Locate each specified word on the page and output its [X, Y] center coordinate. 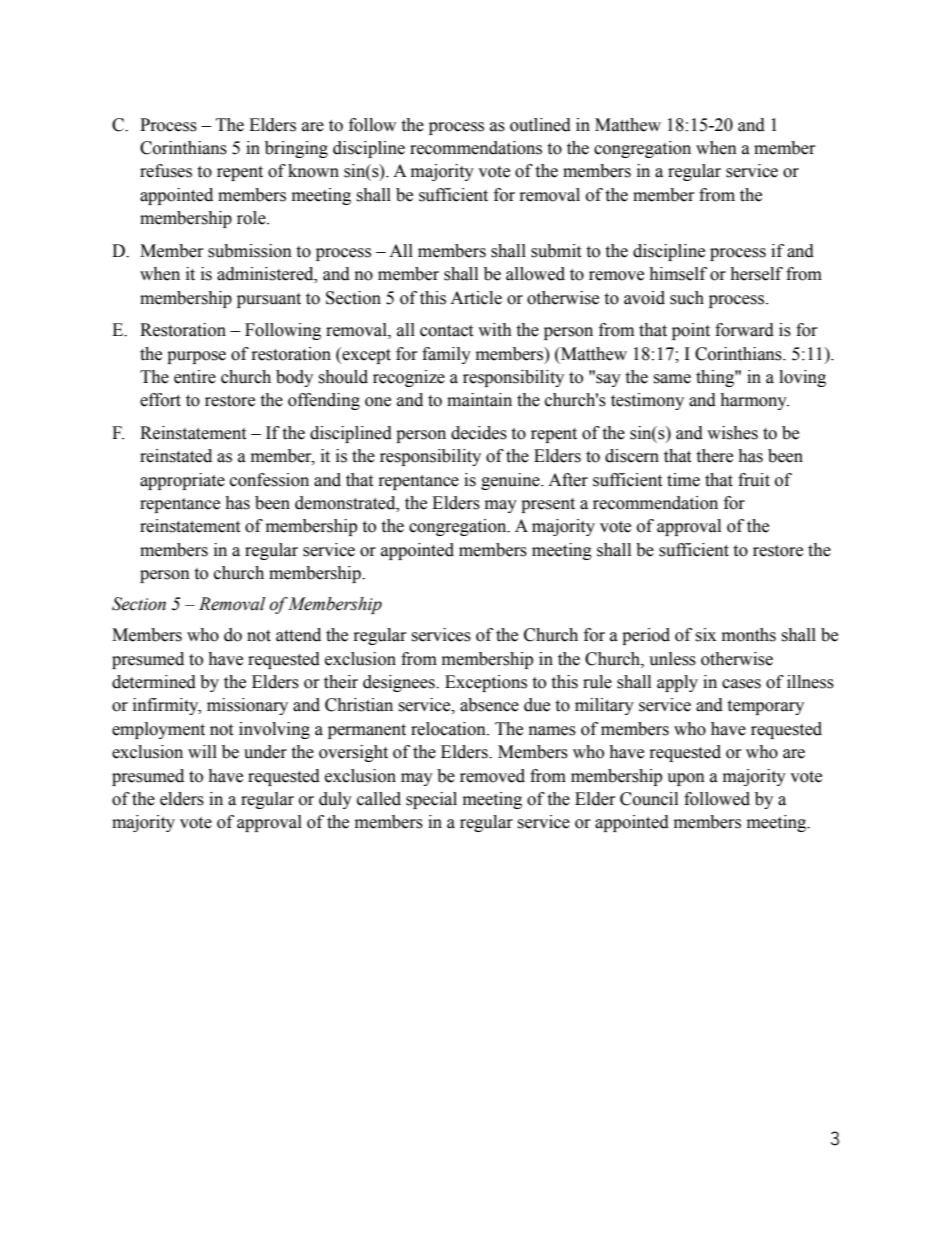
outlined [540, 125]
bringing [296, 149]
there [714, 456]
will [202, 751]
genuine [511, 481]
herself [756, 274]
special [431, 800]
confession [269, 480]
